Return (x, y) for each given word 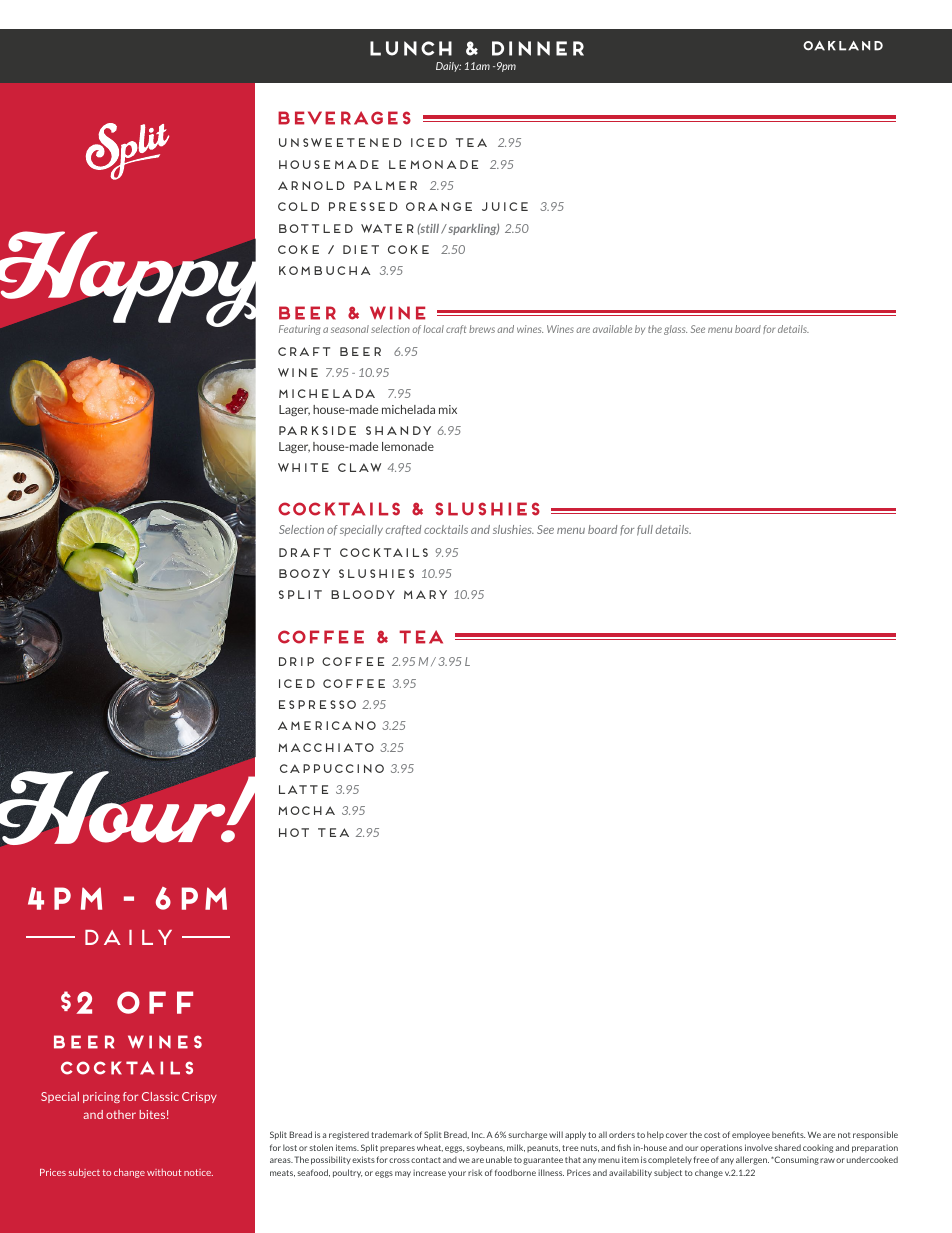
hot (294, 832)
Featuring (300, 330)
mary (425, 594)
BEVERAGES (344, 118)
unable (499, 1159)
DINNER (538, 48)
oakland (843, 46)
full (645, 530)
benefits (788, 1134)
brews (482, 329)
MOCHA (306, 810)
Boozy (304, 573)
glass (675, 330)
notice (198, 1172)
